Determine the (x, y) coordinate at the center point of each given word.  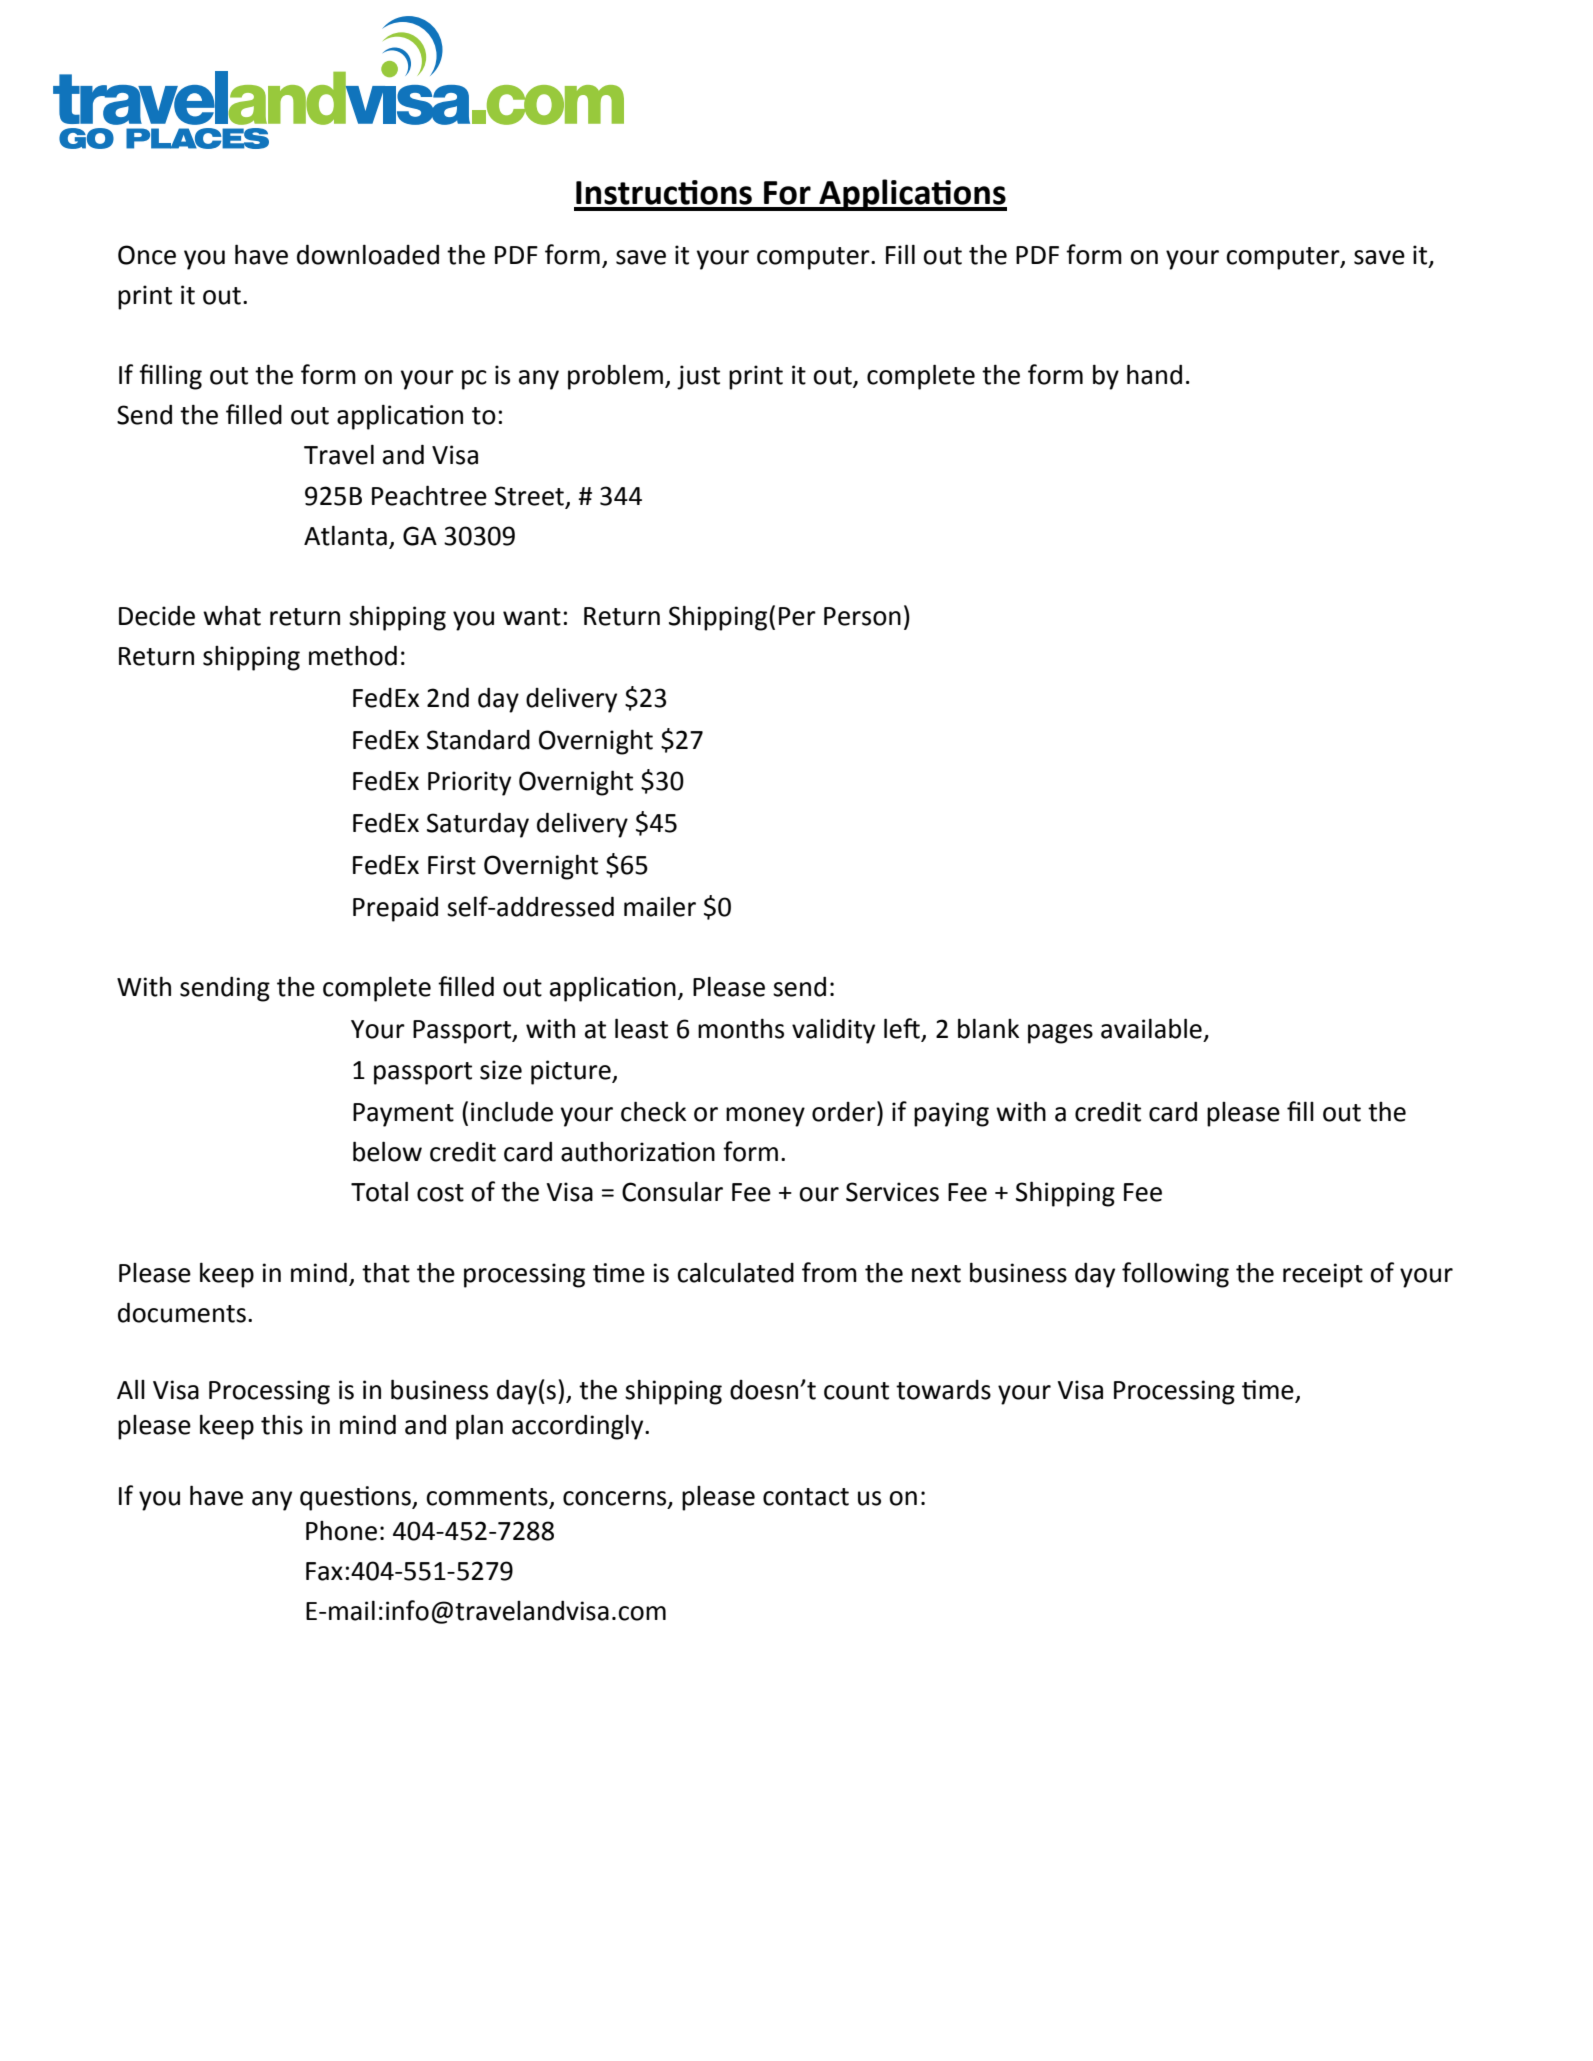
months (741, 1028)
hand (1154, 374)
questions (356, 1498)
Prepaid (395, 909)
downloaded (368, 254)
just (698, 377)
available (1151, 1028)
